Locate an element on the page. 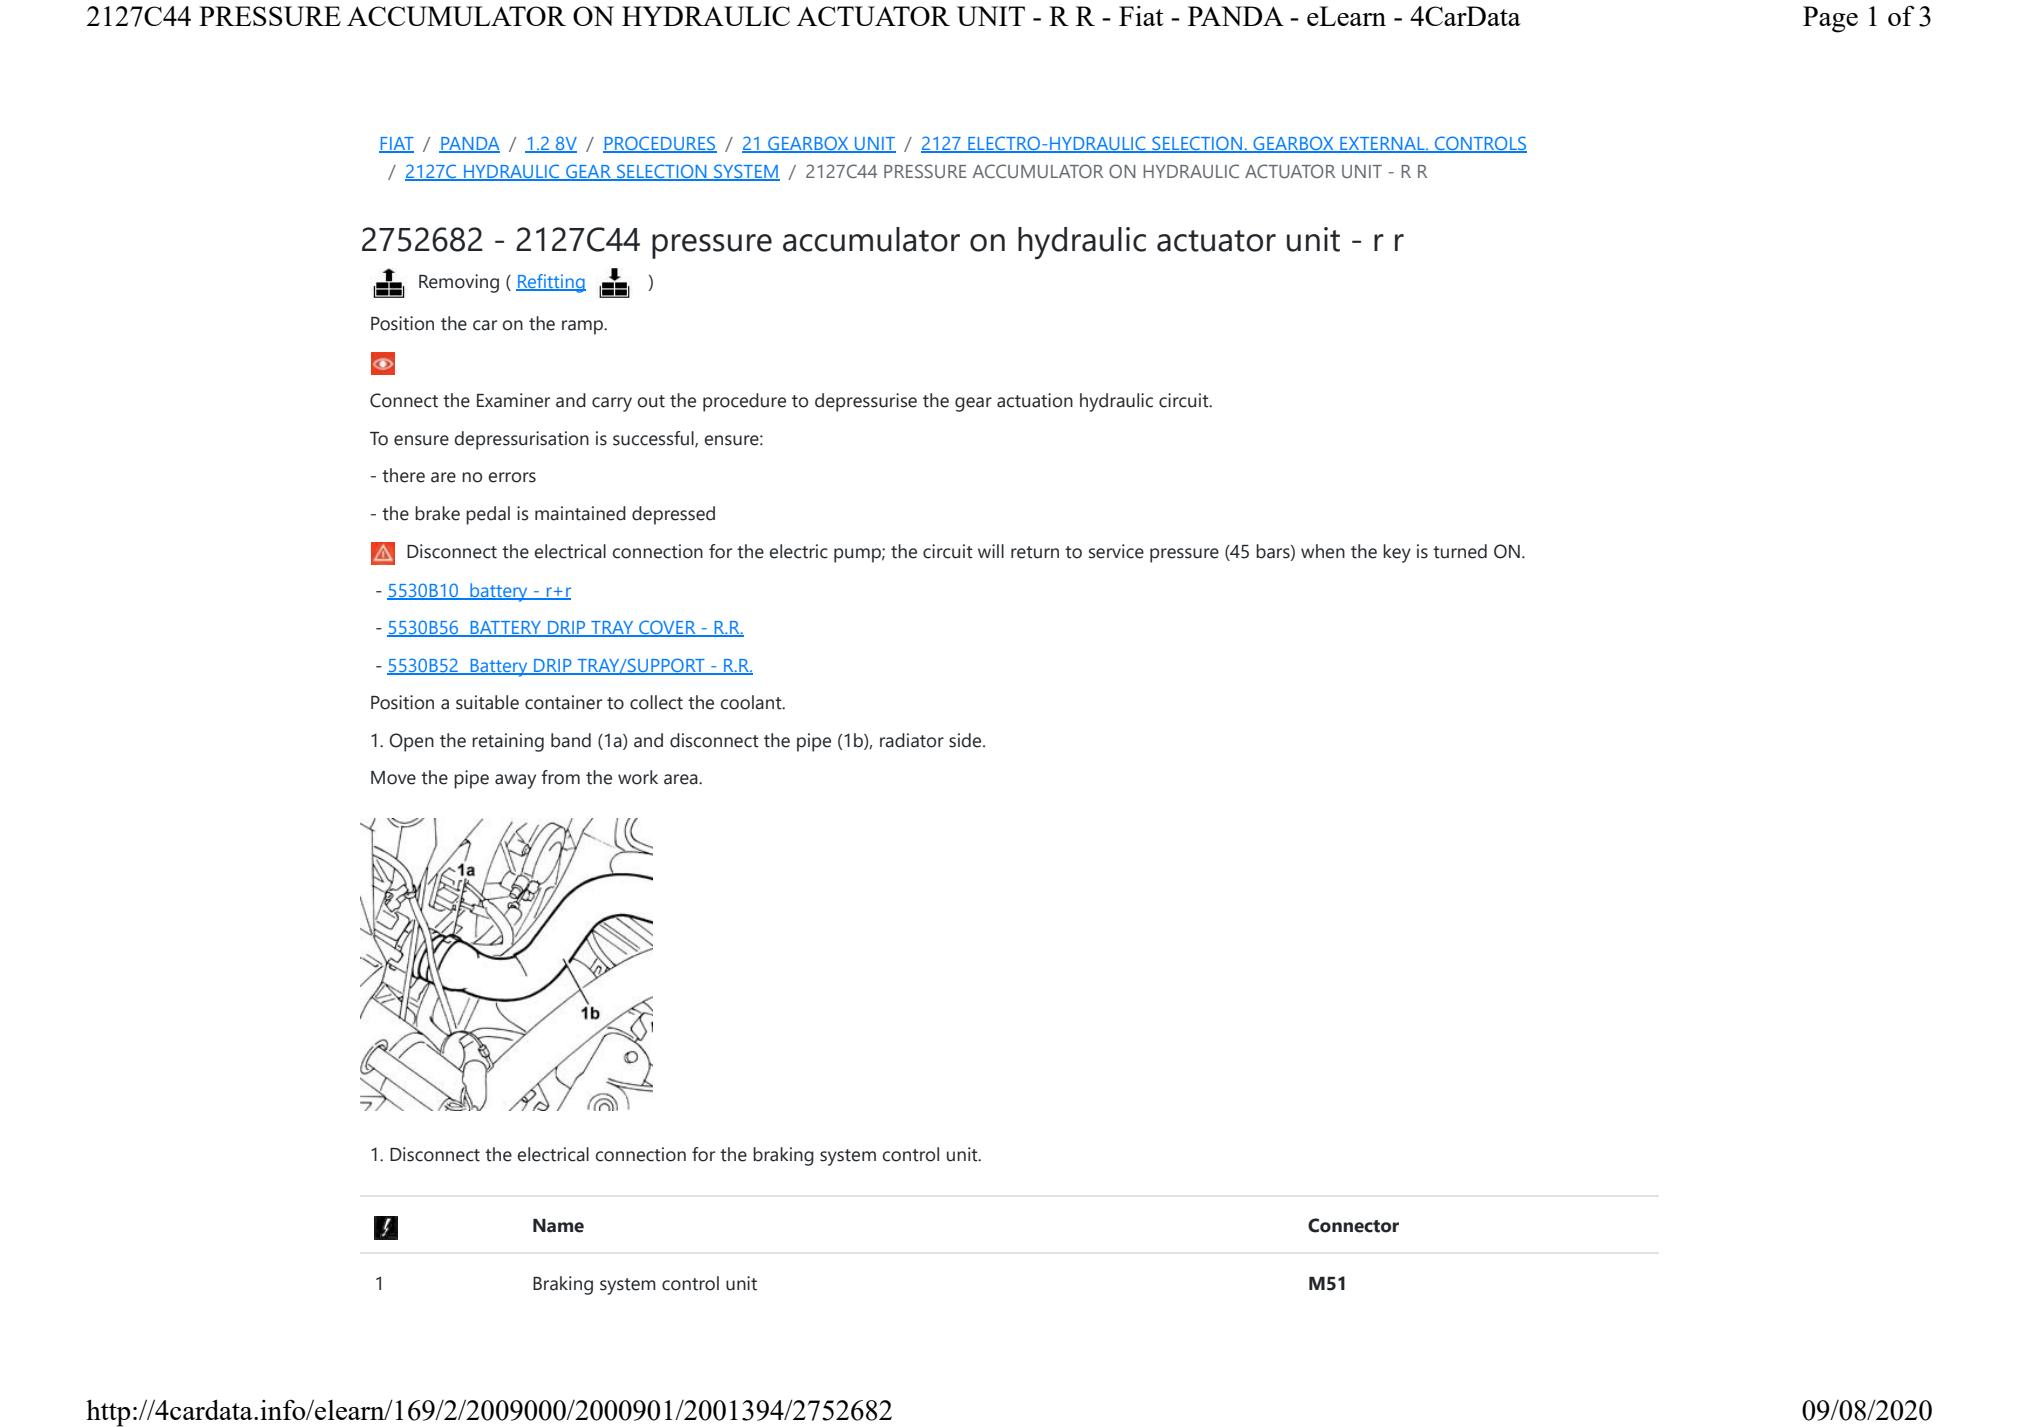  COVER is located at coordinates (667, 628).
